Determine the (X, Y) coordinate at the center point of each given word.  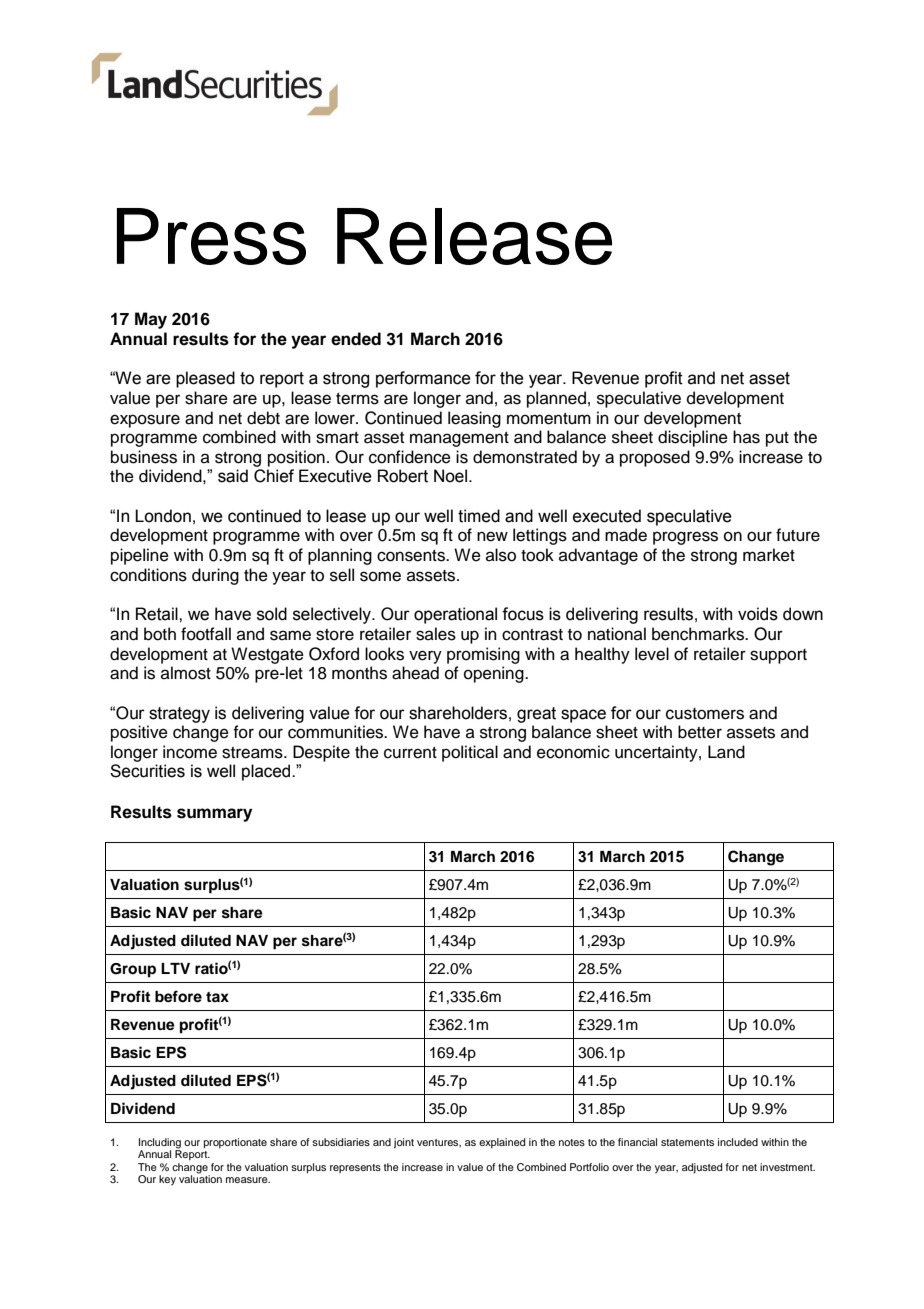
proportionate (235, 1143)
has (746, 437)
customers (705, 714)
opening (495, 674)
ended (356, 339)
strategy (179, 715)
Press (211, 236)
